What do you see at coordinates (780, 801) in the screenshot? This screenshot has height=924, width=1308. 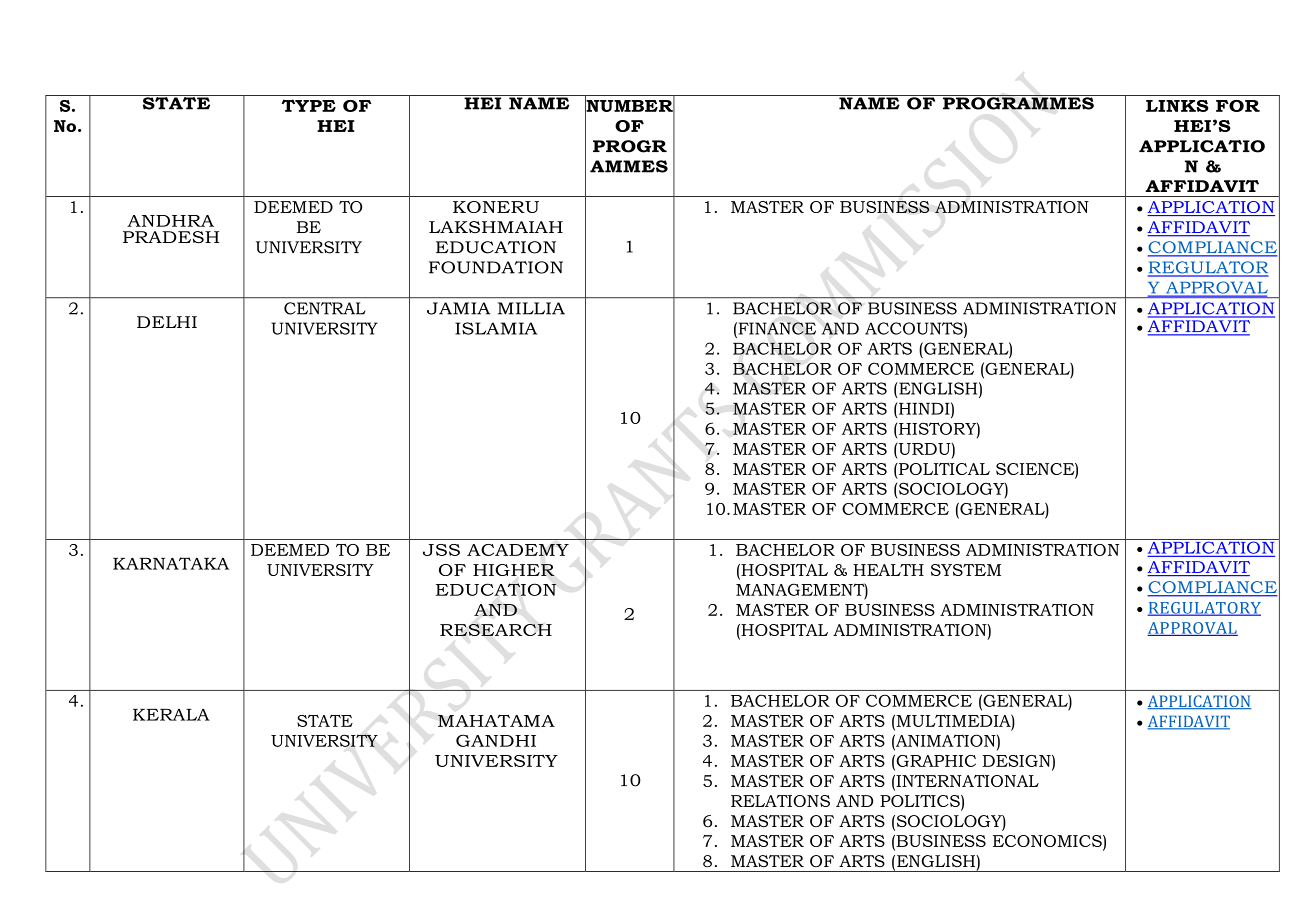 I see `RELATIONS` at bounding box center [780, 801].
